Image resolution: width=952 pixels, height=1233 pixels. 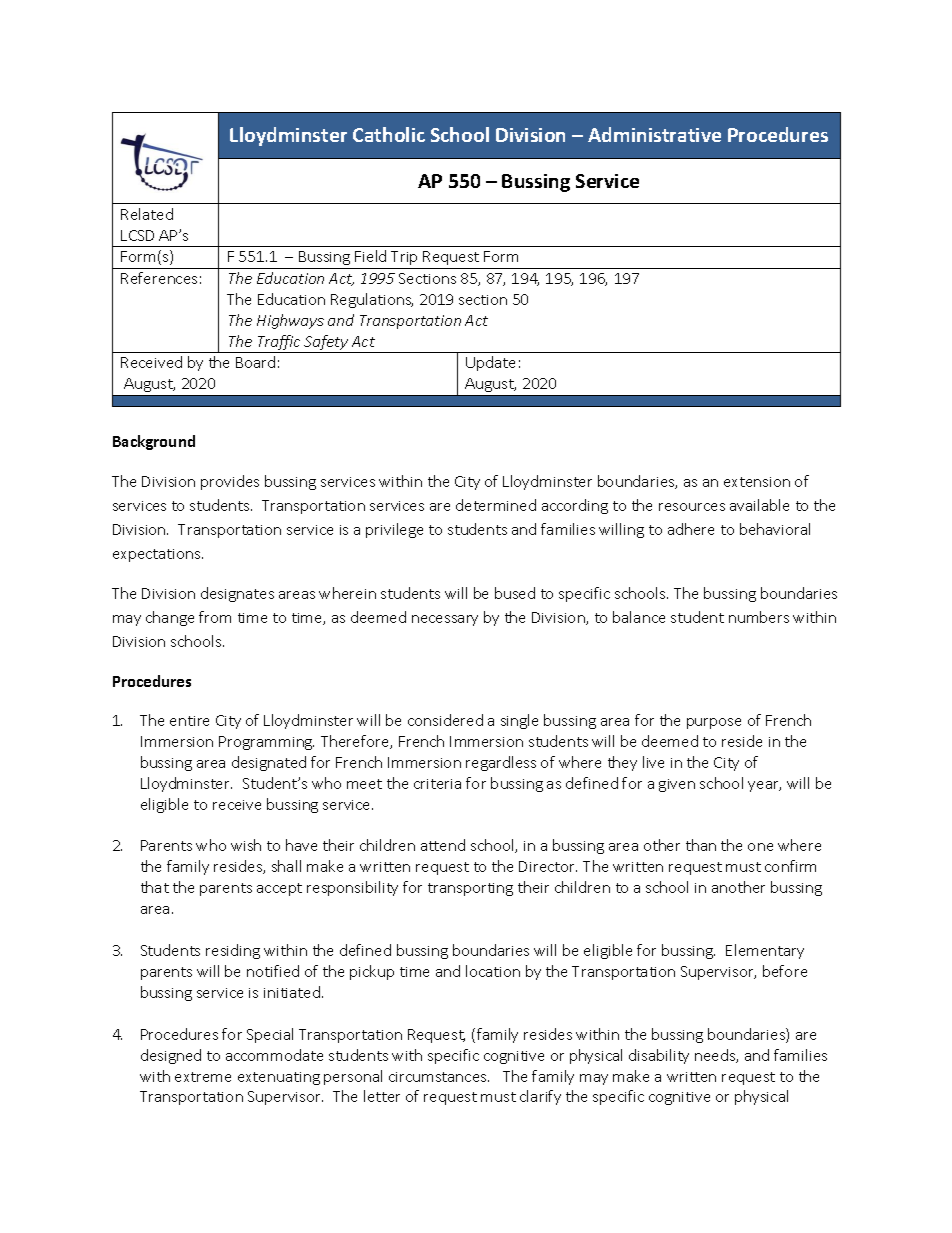 What do you see at coordinates (490, 363) in the screenshot?
I see `Update` at bounding box center [490, 363].
